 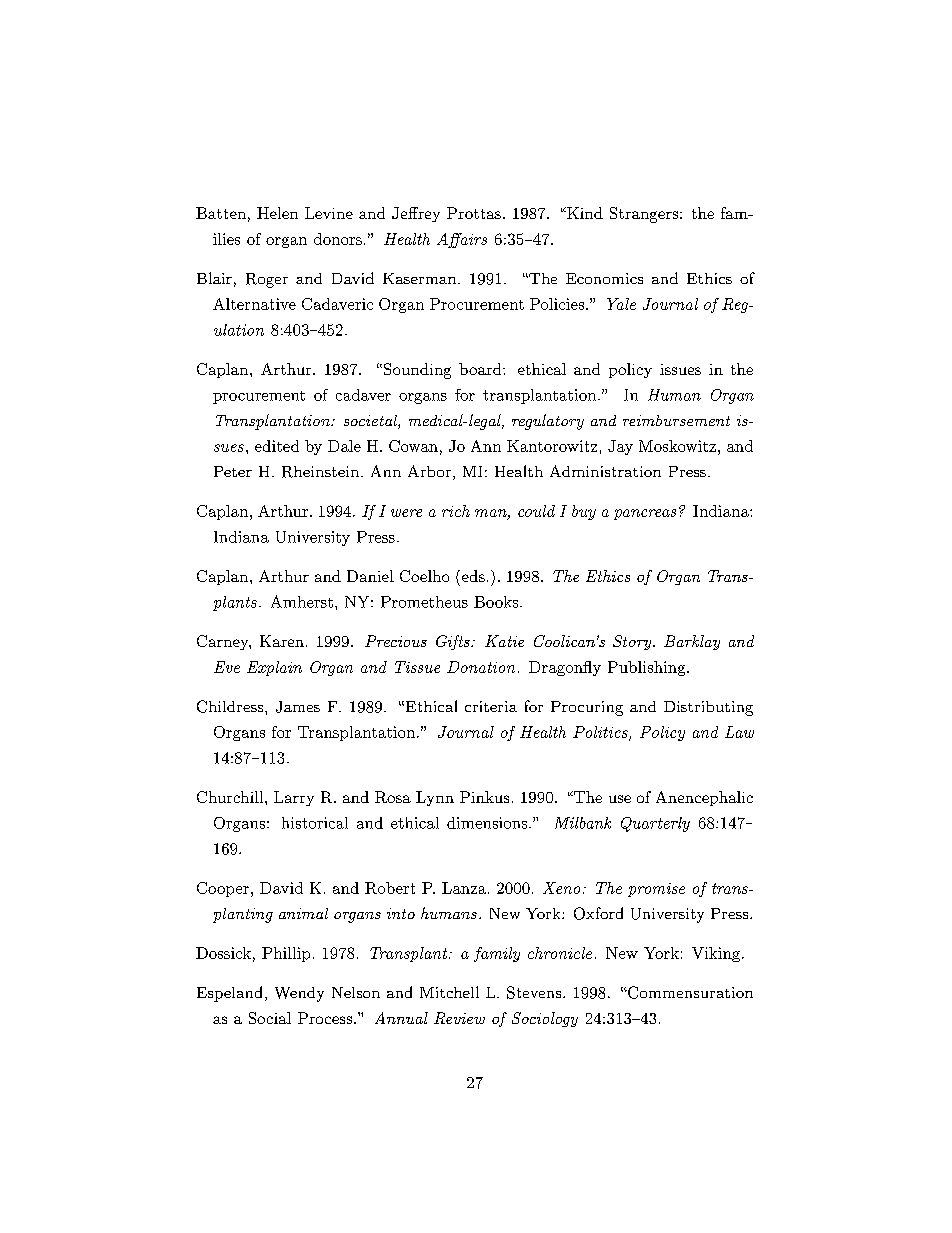 I want to click on Wendy, so click(x=299, y=994).
